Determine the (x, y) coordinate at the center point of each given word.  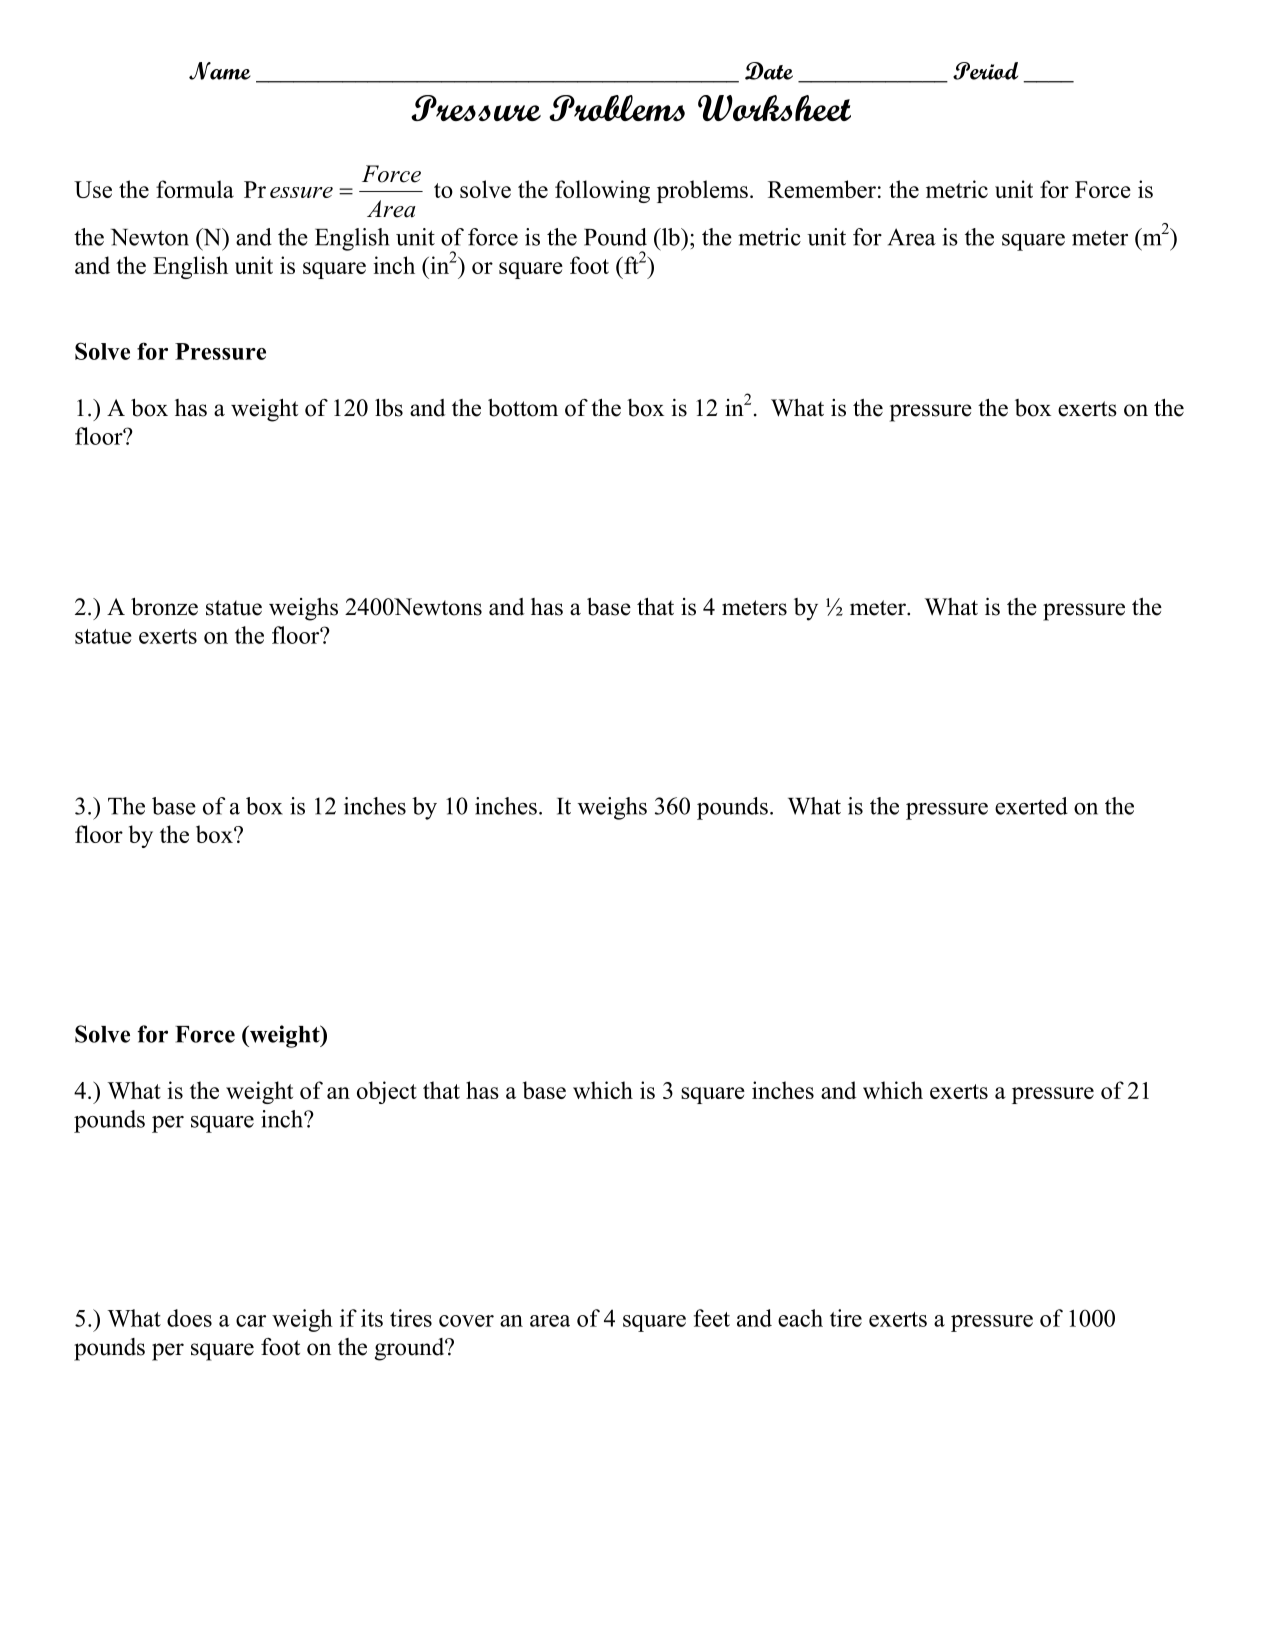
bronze (164, 607)
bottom (523, 408)
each (800, 1318)
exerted (1031, 806)
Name (220, 71)
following (602, 191)
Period (985, 71)
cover (466, 1321)
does (189, 1318)
